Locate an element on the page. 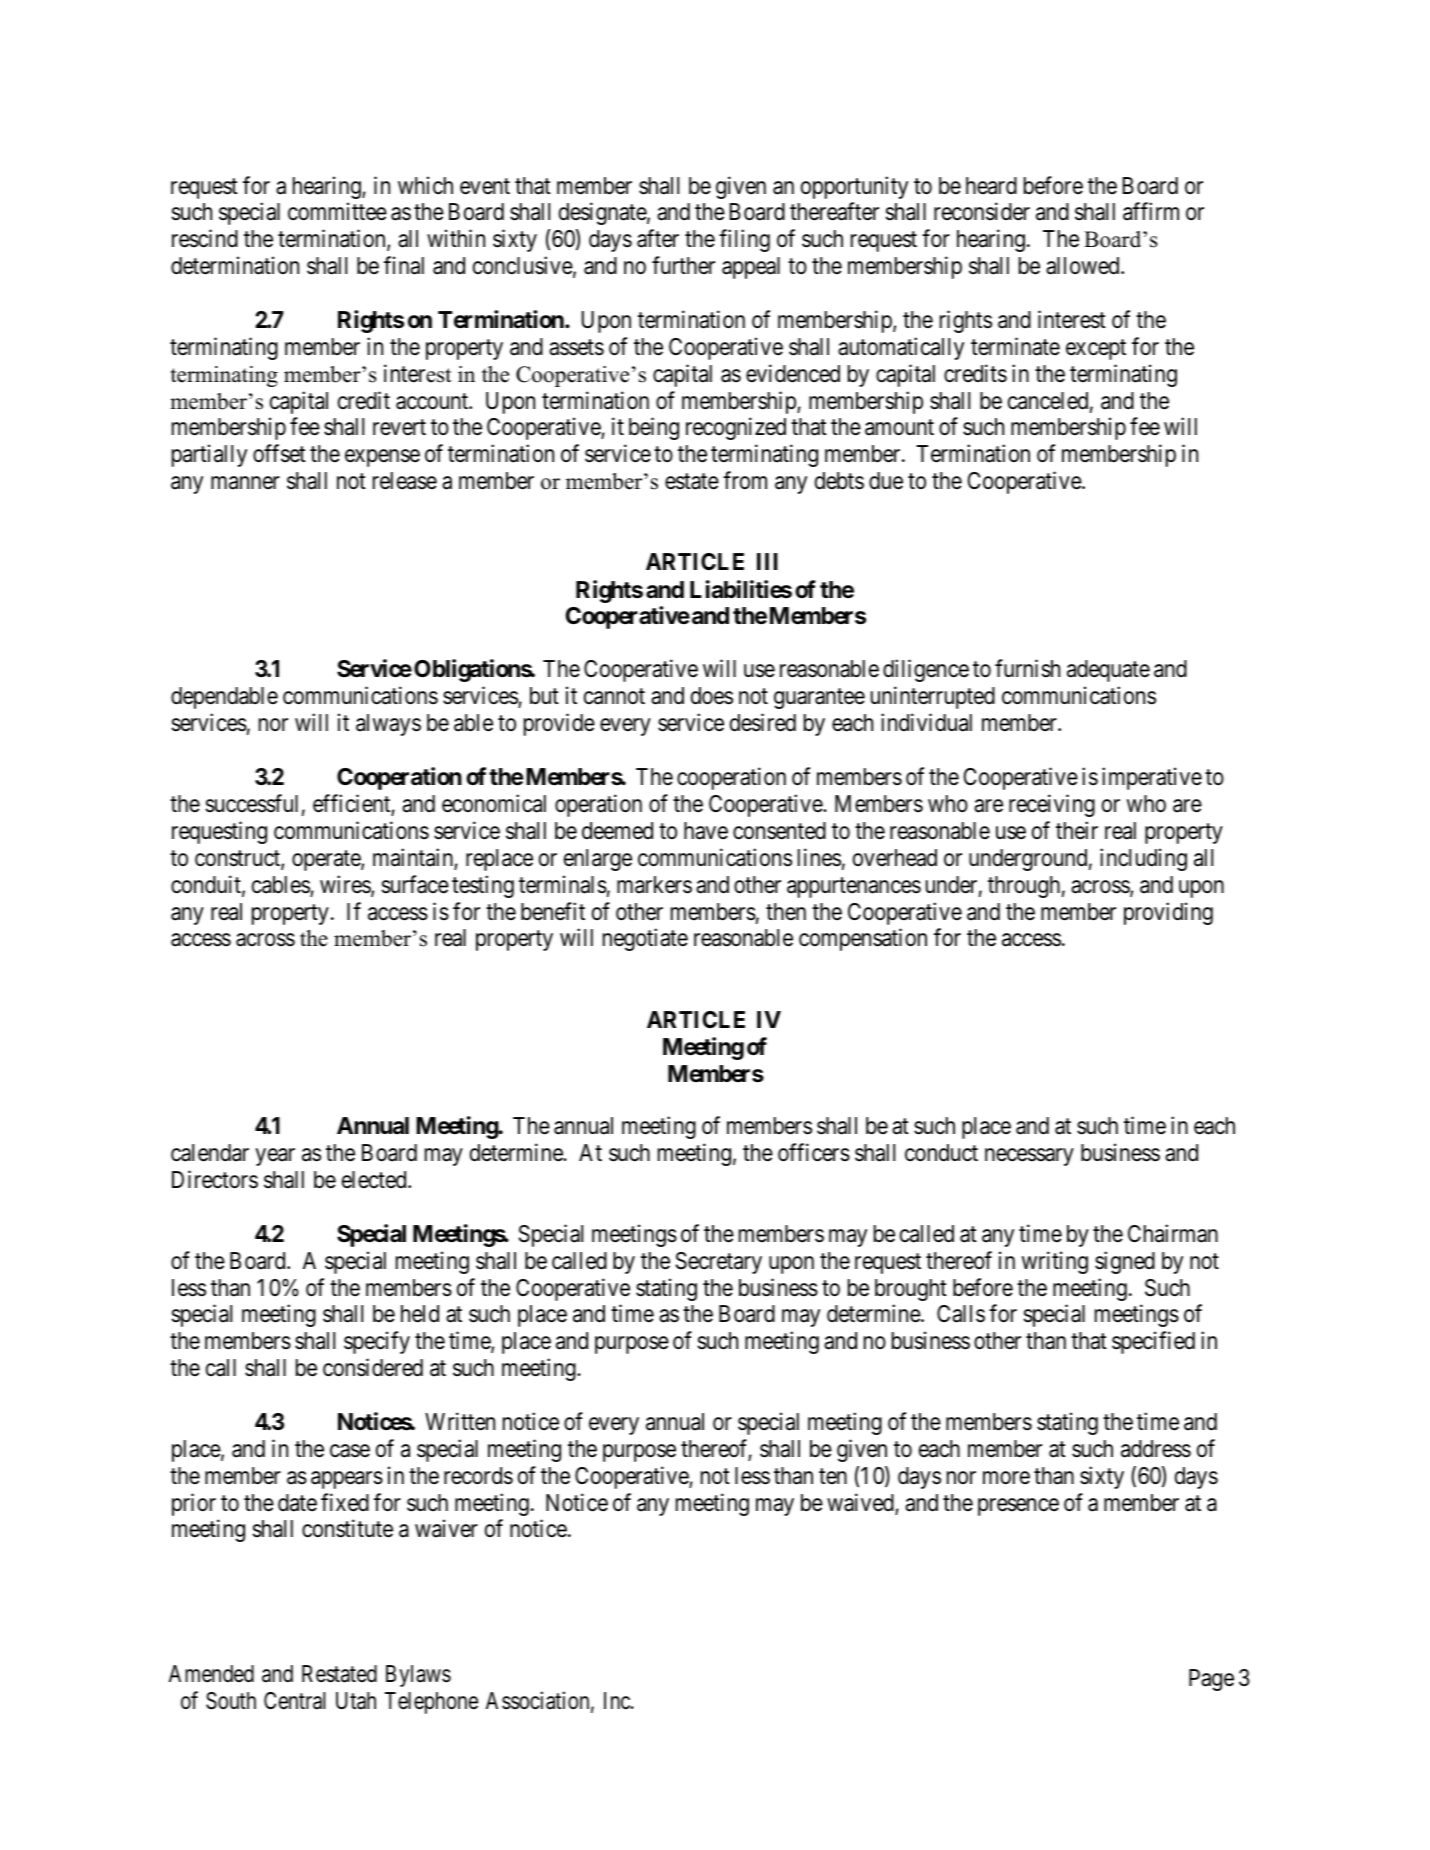 This page has width=1430, height=1850. Central is located at coordinates (295, 1701).
